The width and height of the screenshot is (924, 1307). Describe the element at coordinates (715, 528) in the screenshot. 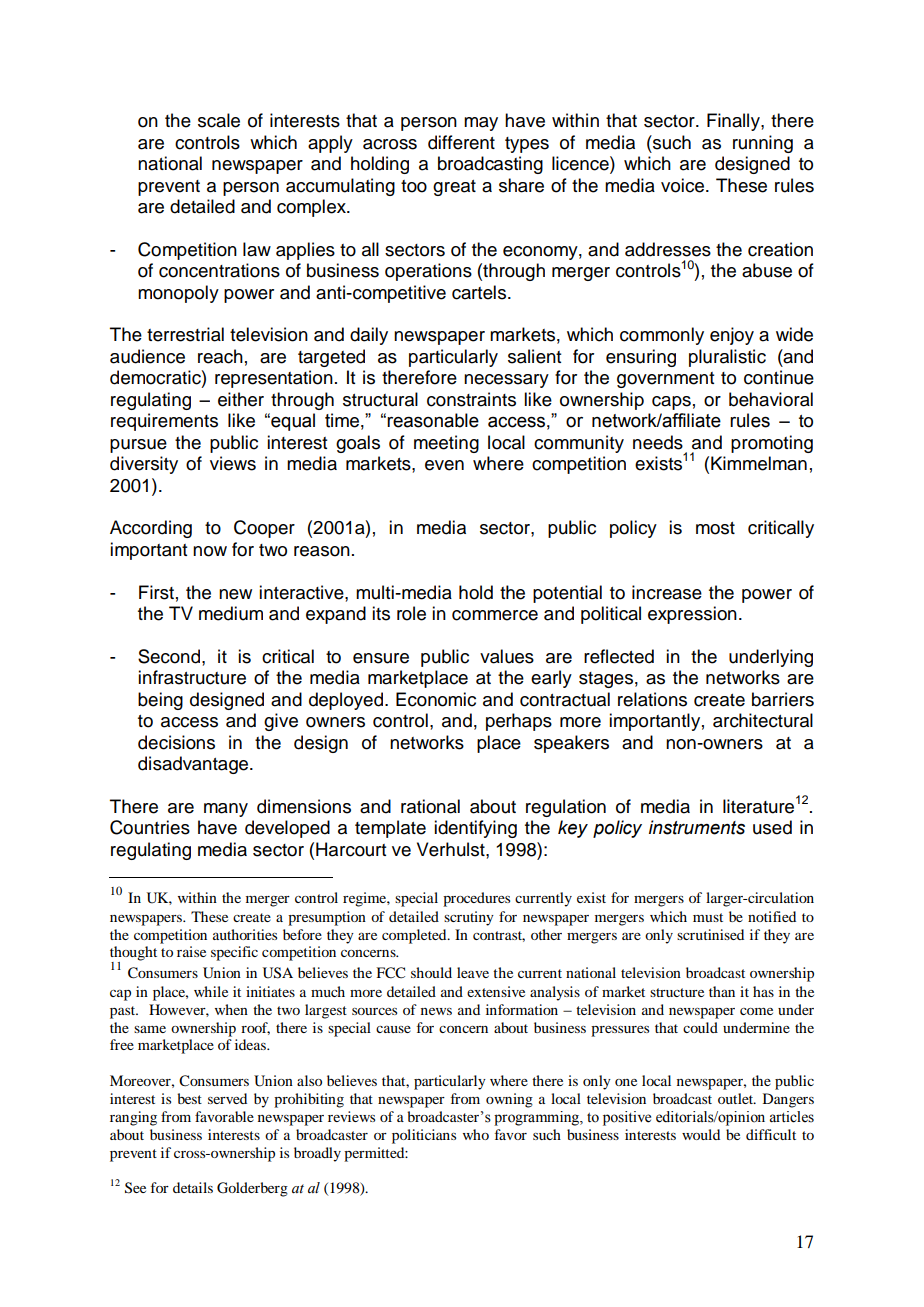

I see `most` at that location.
